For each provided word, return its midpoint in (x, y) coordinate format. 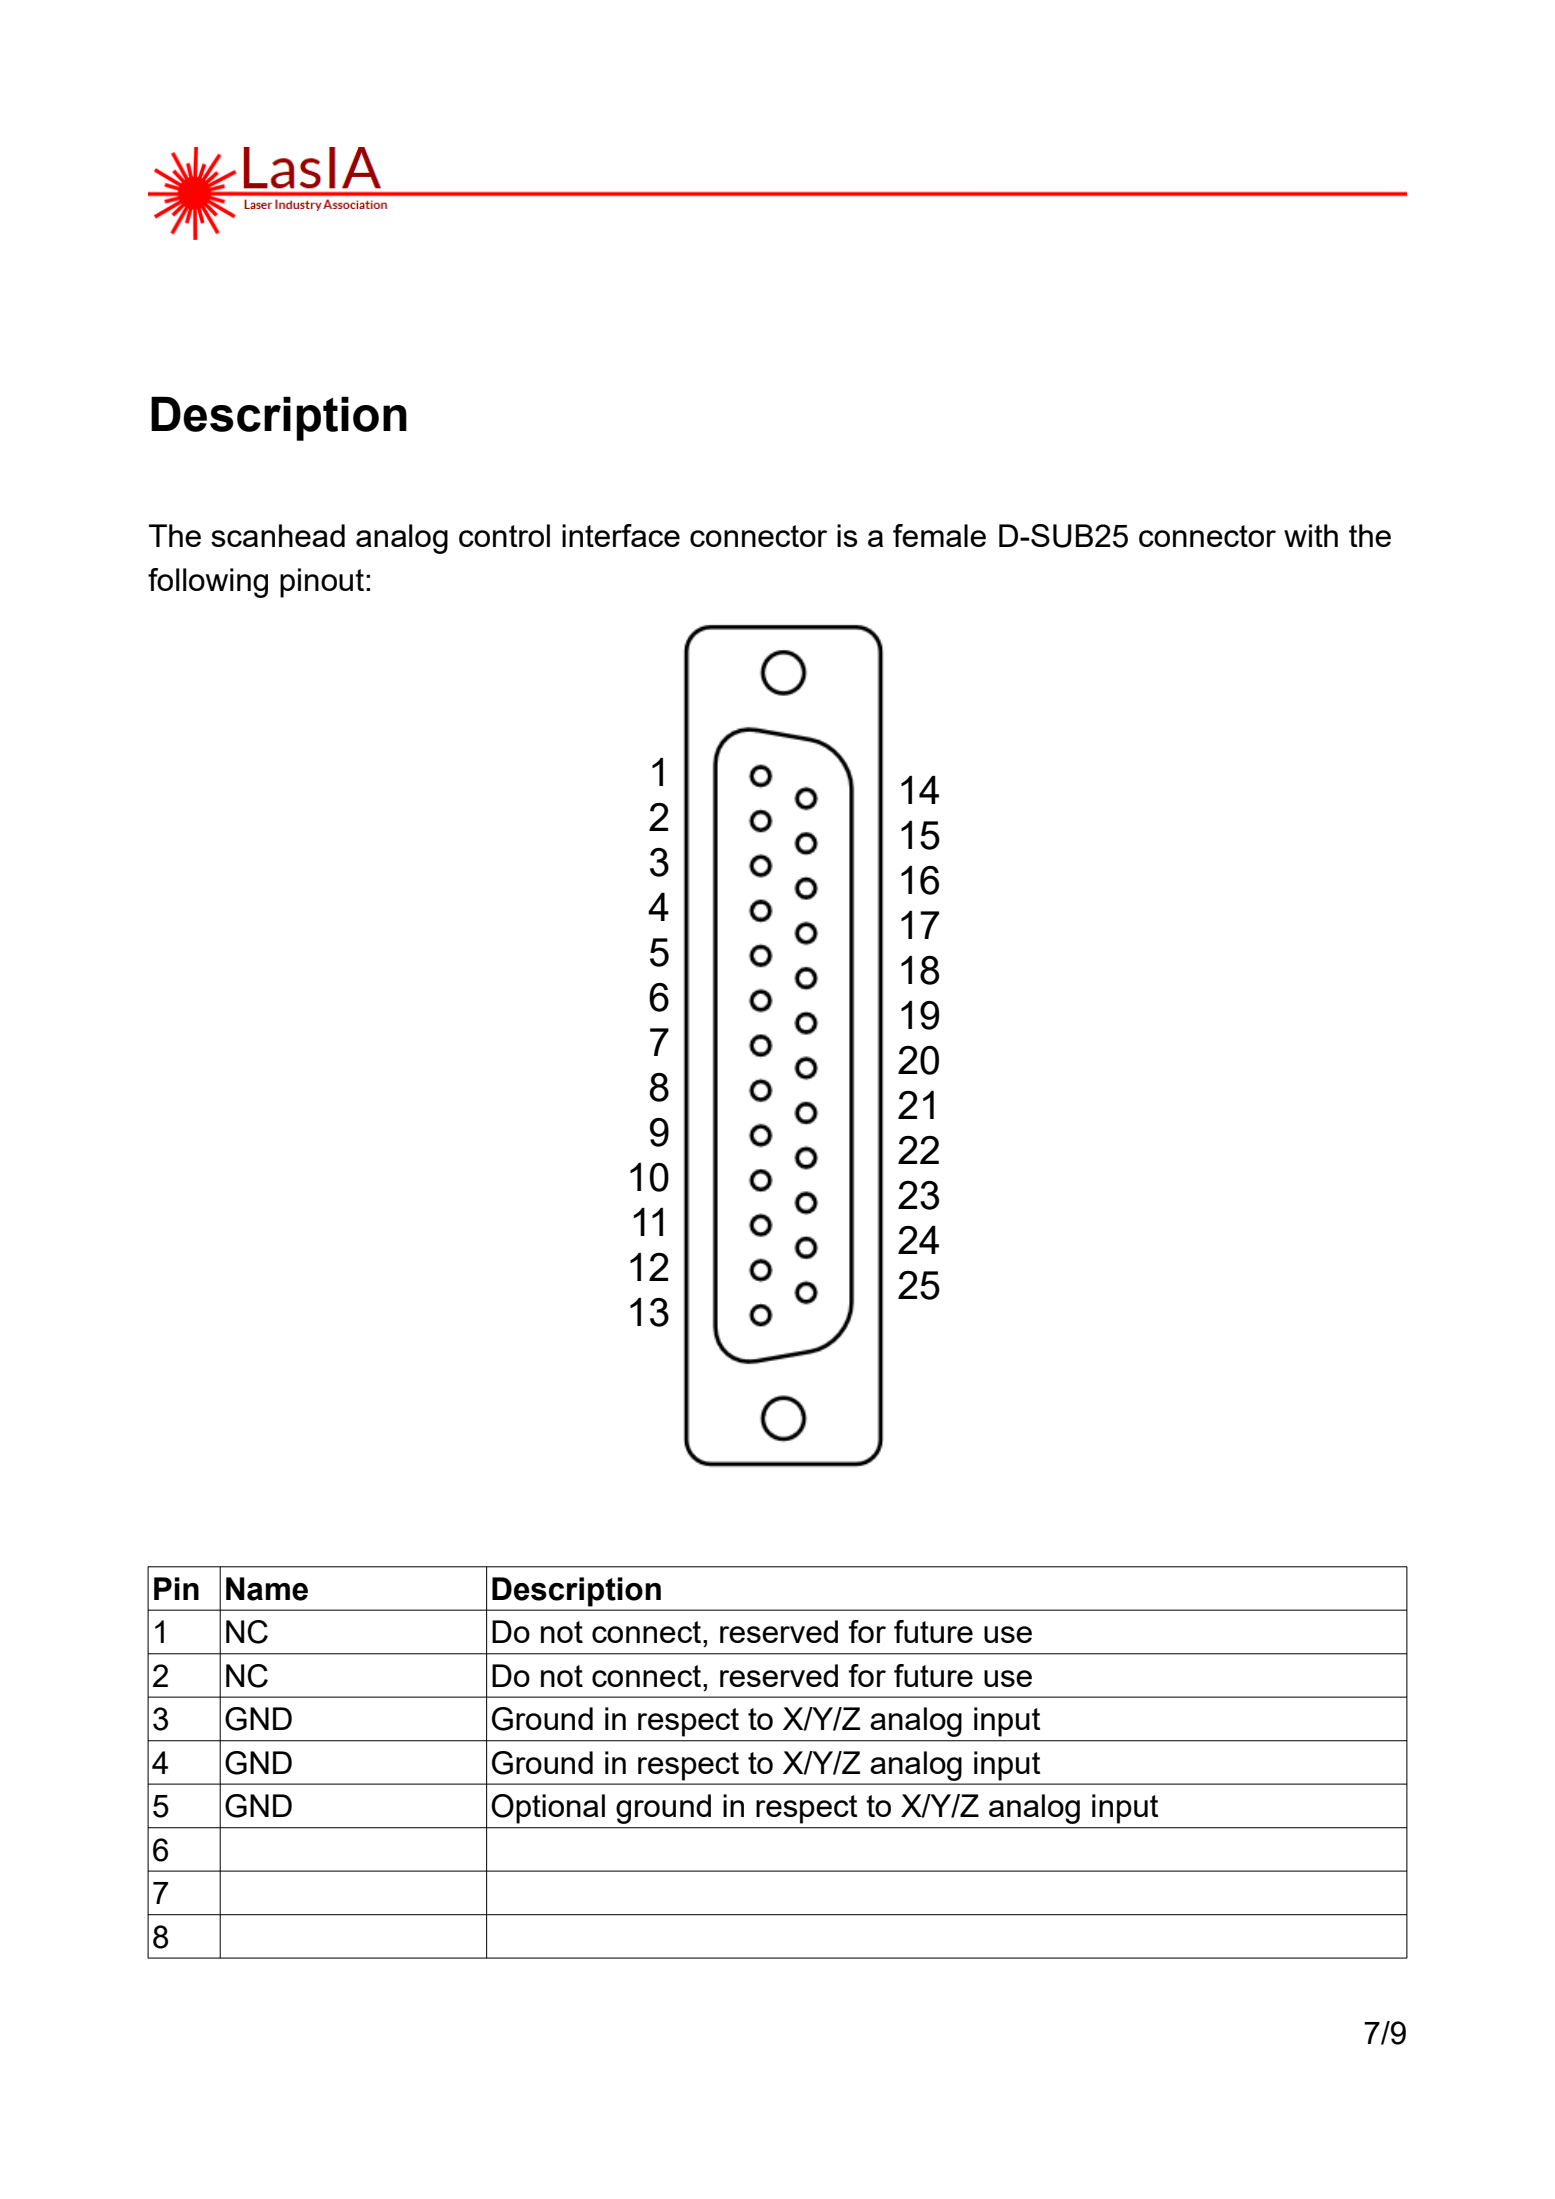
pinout (322, 583)
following (208, 583)
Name (267, 1589)
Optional (548, 1809)
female (939, 535)
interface (621, 535)
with (1311, 535)
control (504, 535)
